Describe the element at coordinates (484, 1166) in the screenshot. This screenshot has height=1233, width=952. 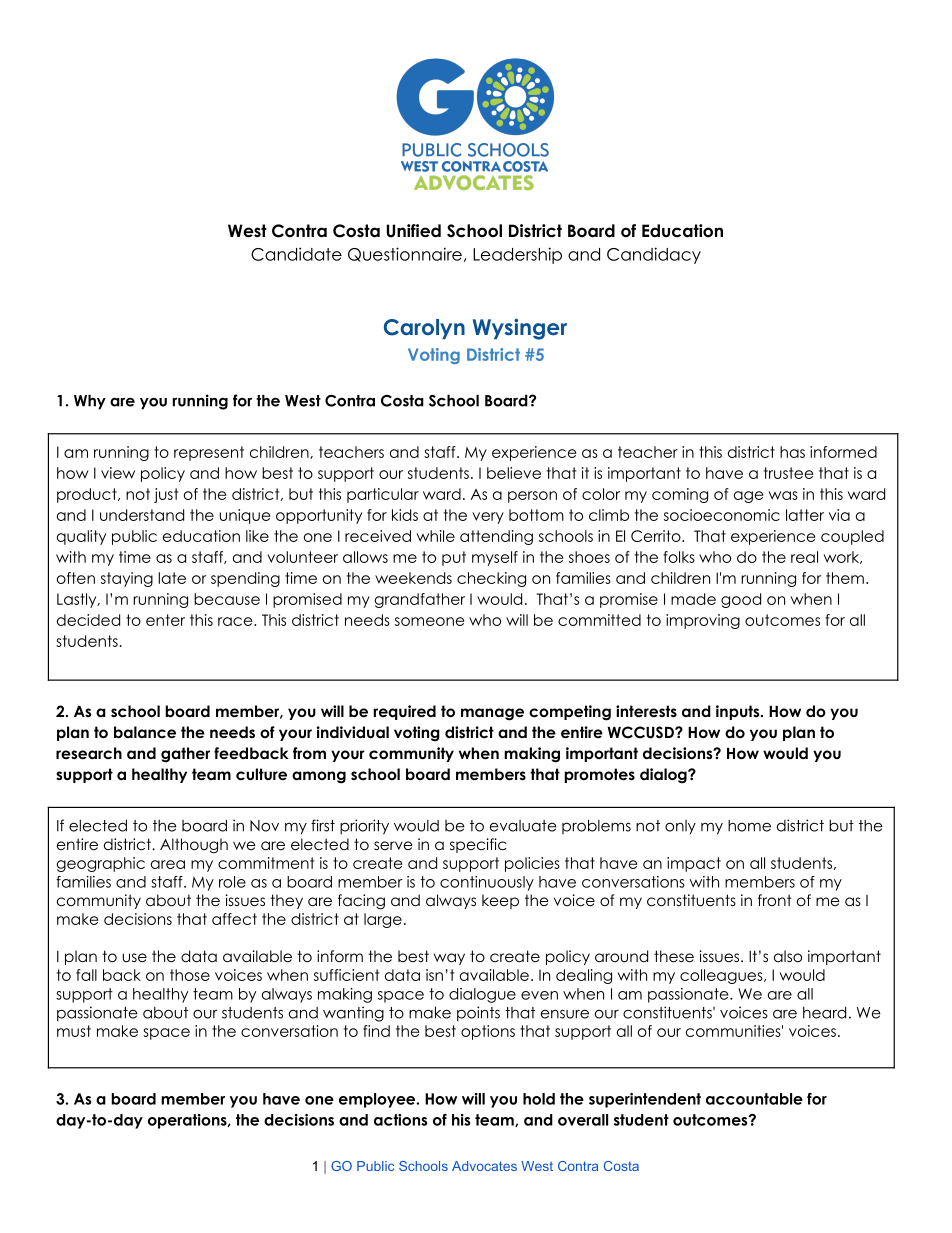
I see `Advocates` at that location.
